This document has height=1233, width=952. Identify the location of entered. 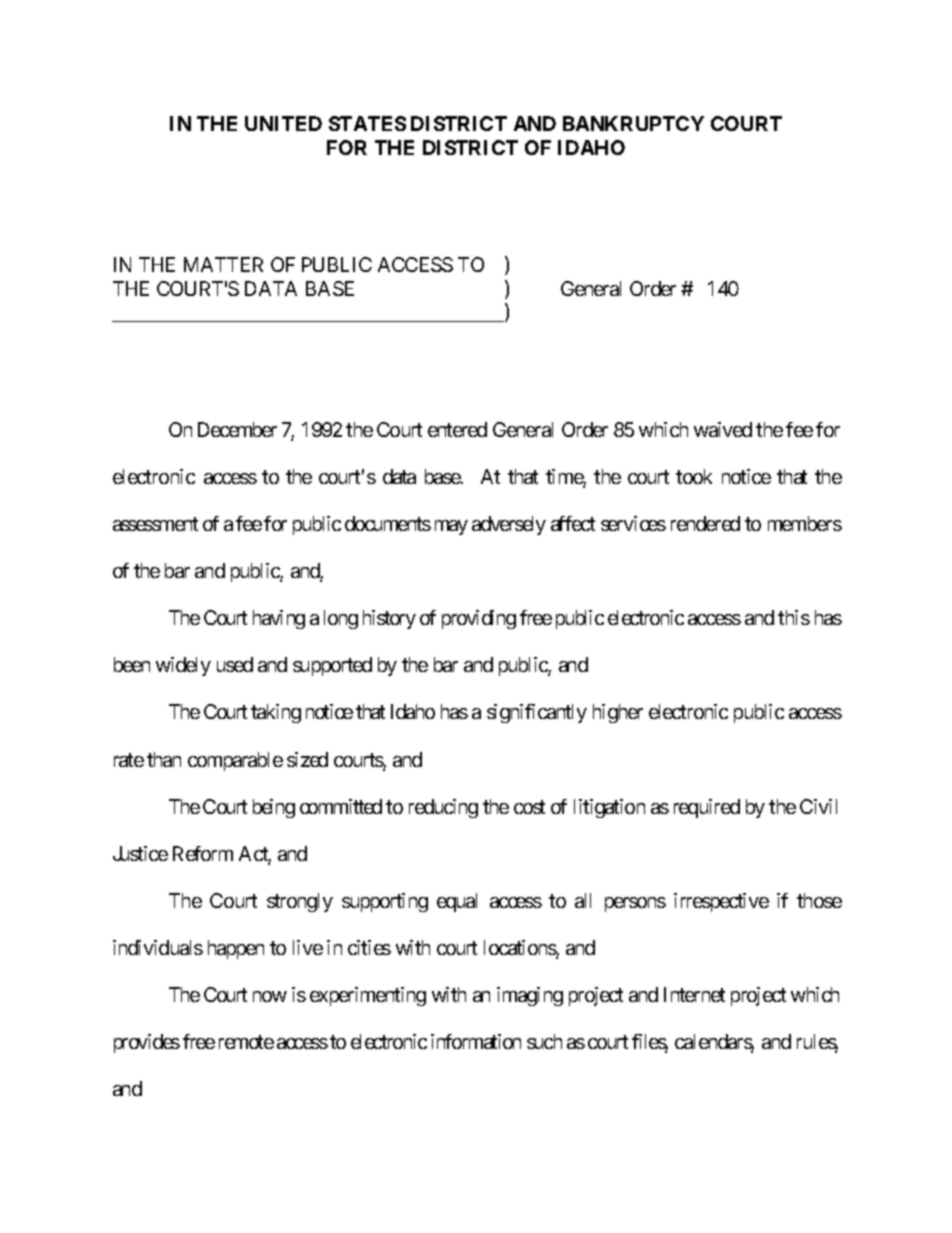
(457, 429).
